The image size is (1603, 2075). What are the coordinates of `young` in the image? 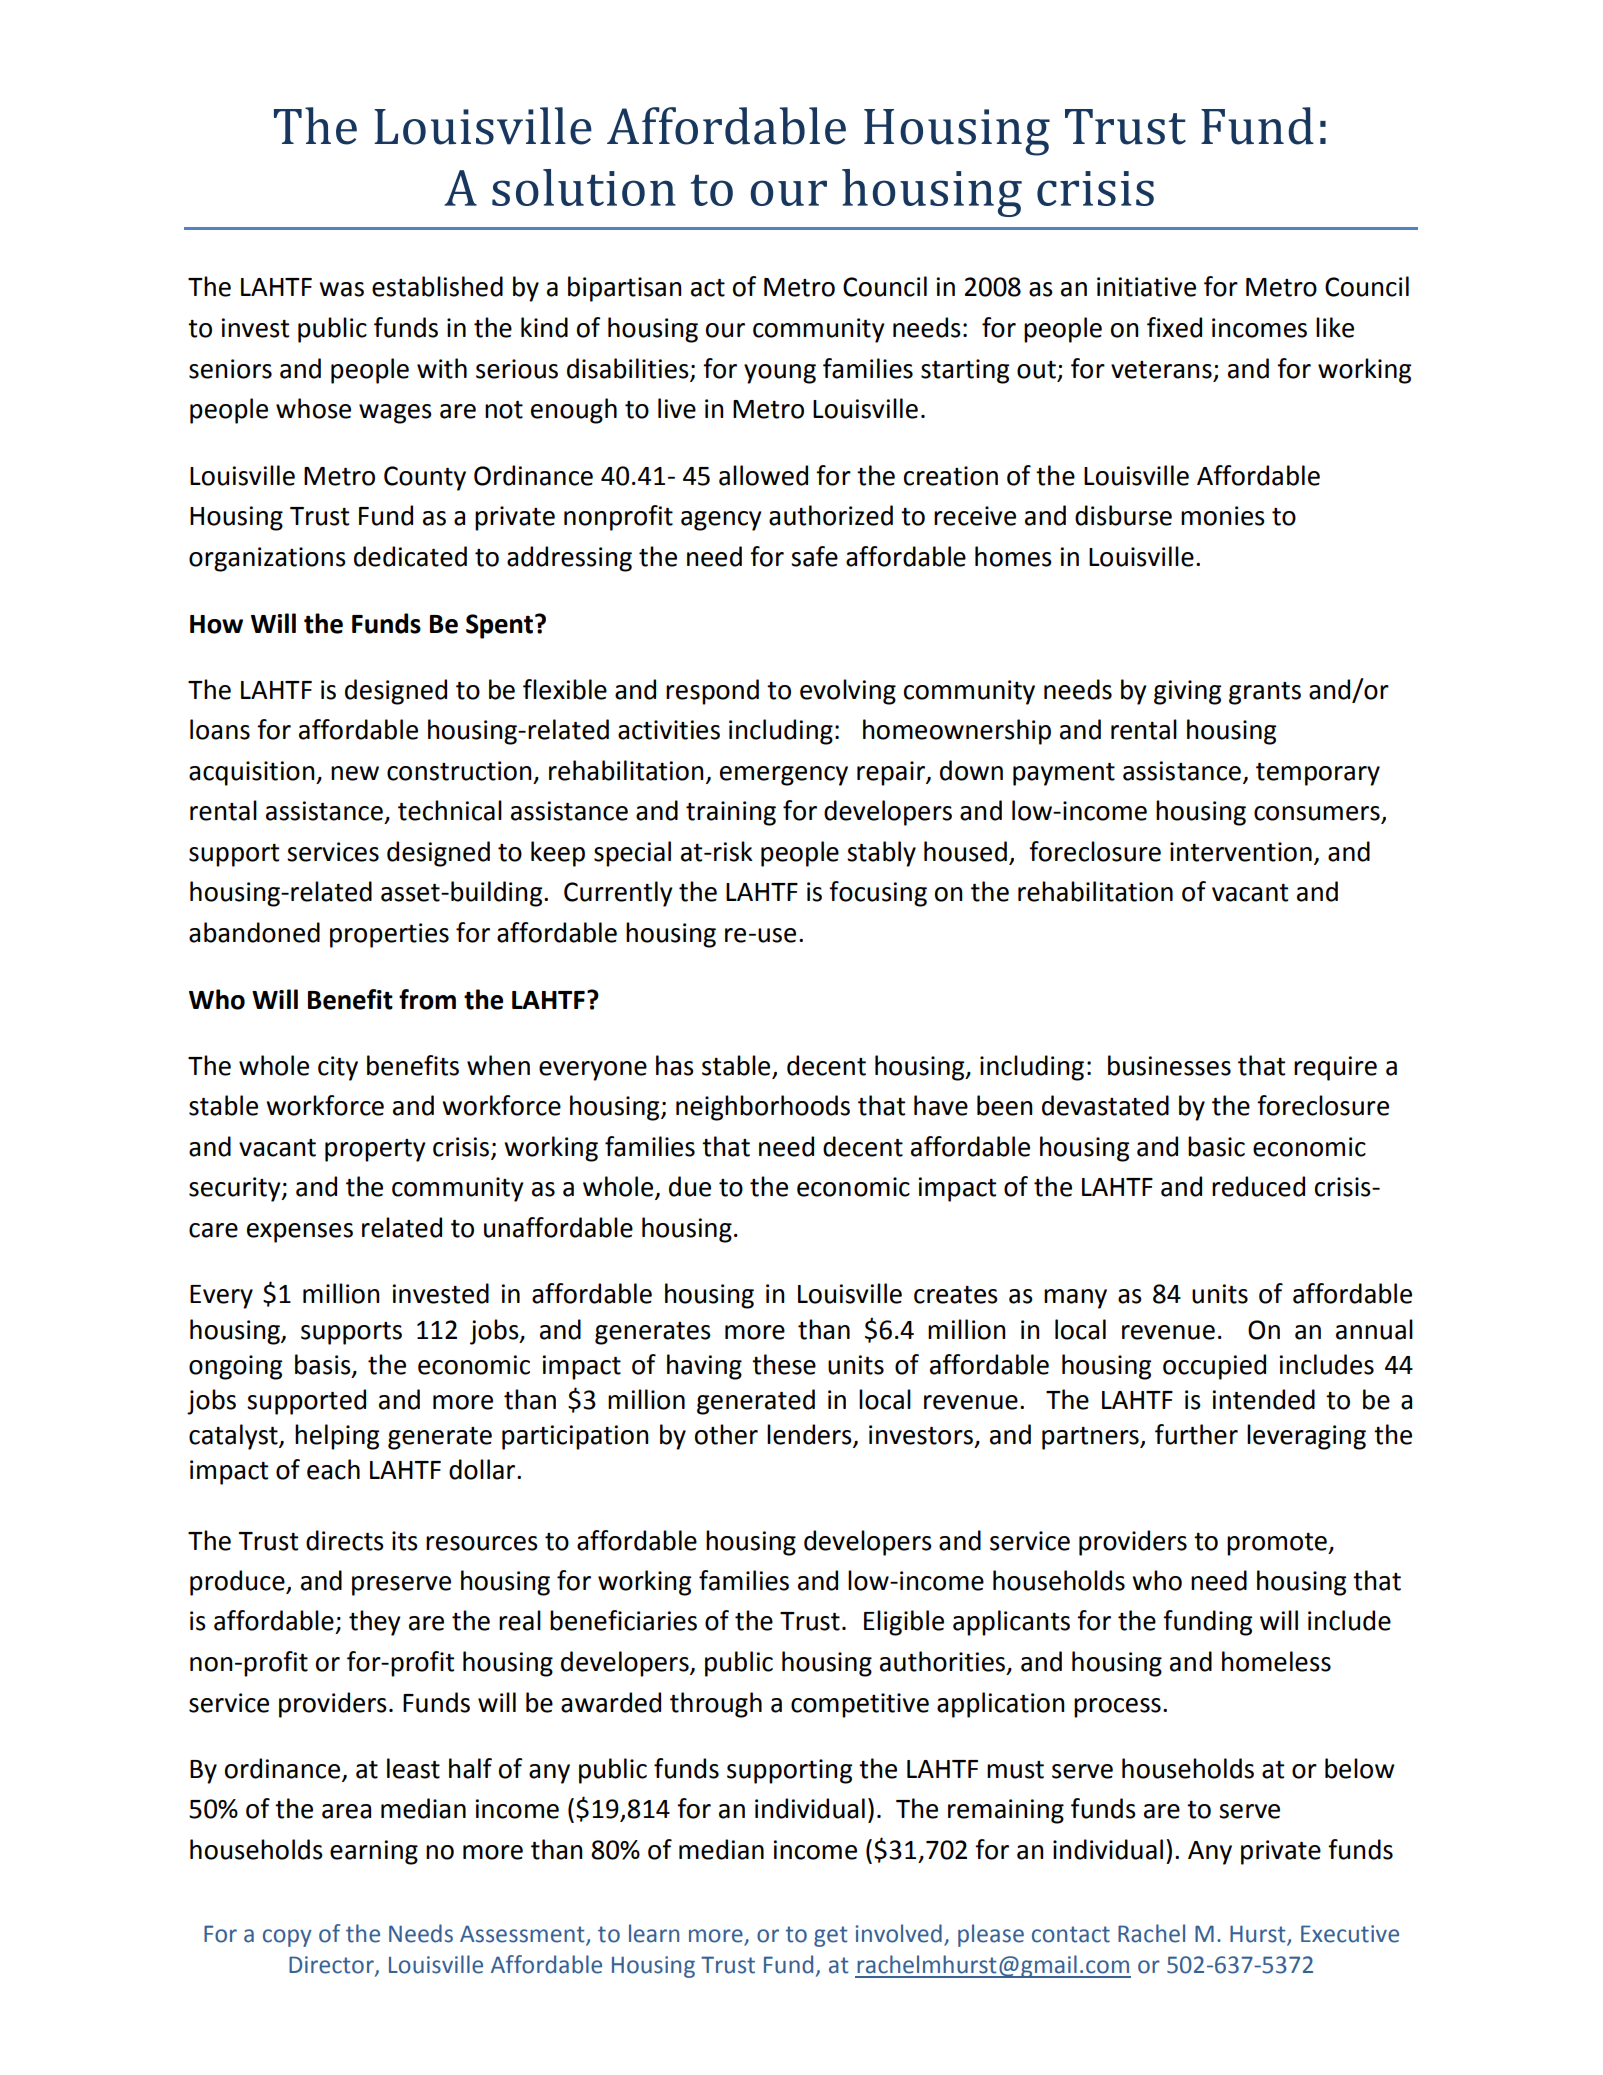 It's located at (780, 374).
